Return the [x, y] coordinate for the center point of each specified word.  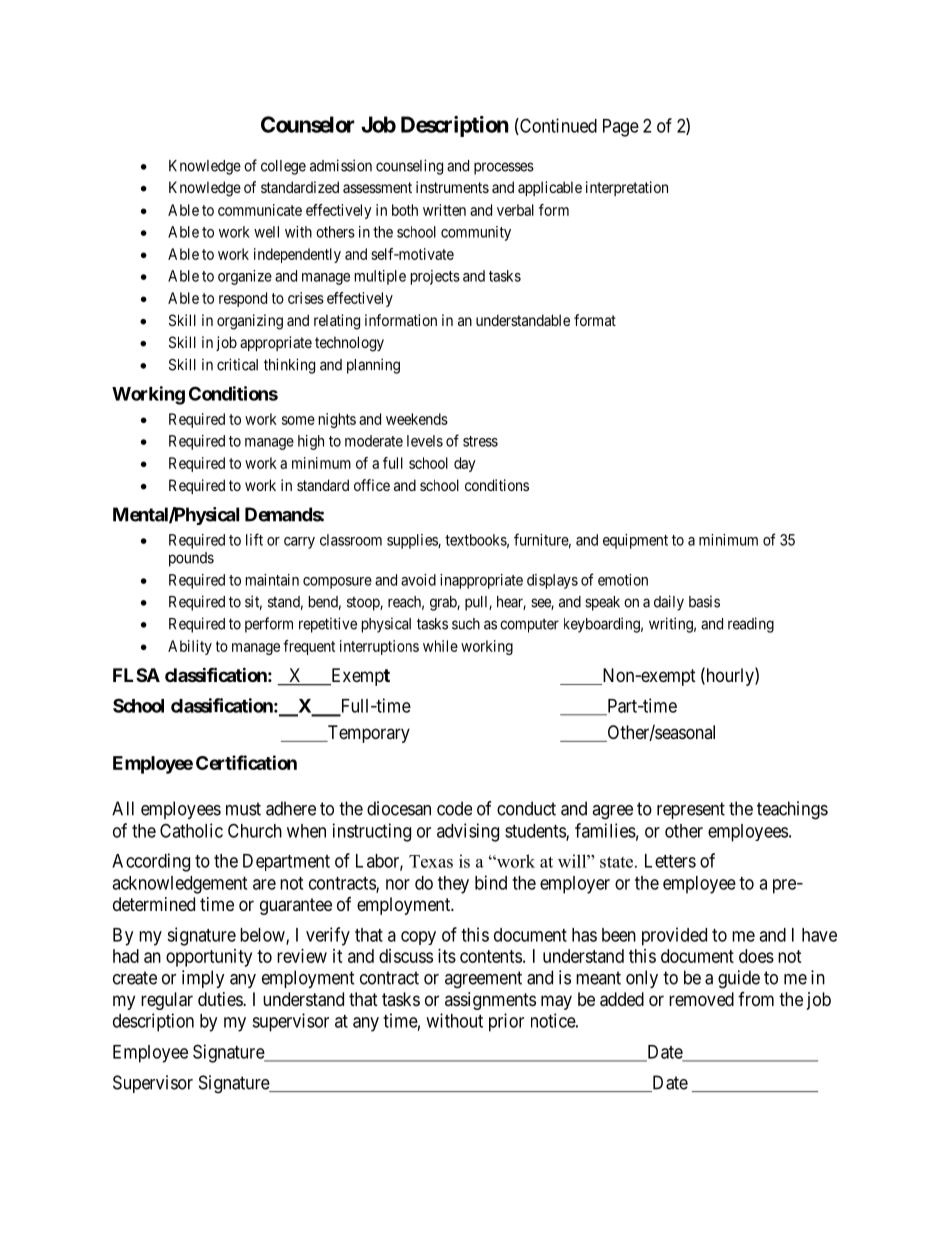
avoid [418, 580]
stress [480, 441]
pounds [191, 559]
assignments [490, 1001]
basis [704, 601]
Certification [246, 762]
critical [237, 364]
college [283, 167]
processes [504, 168]
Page [621, 128]
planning [373, 366]
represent [691, 810]
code [454, 808]
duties [221, 999]
